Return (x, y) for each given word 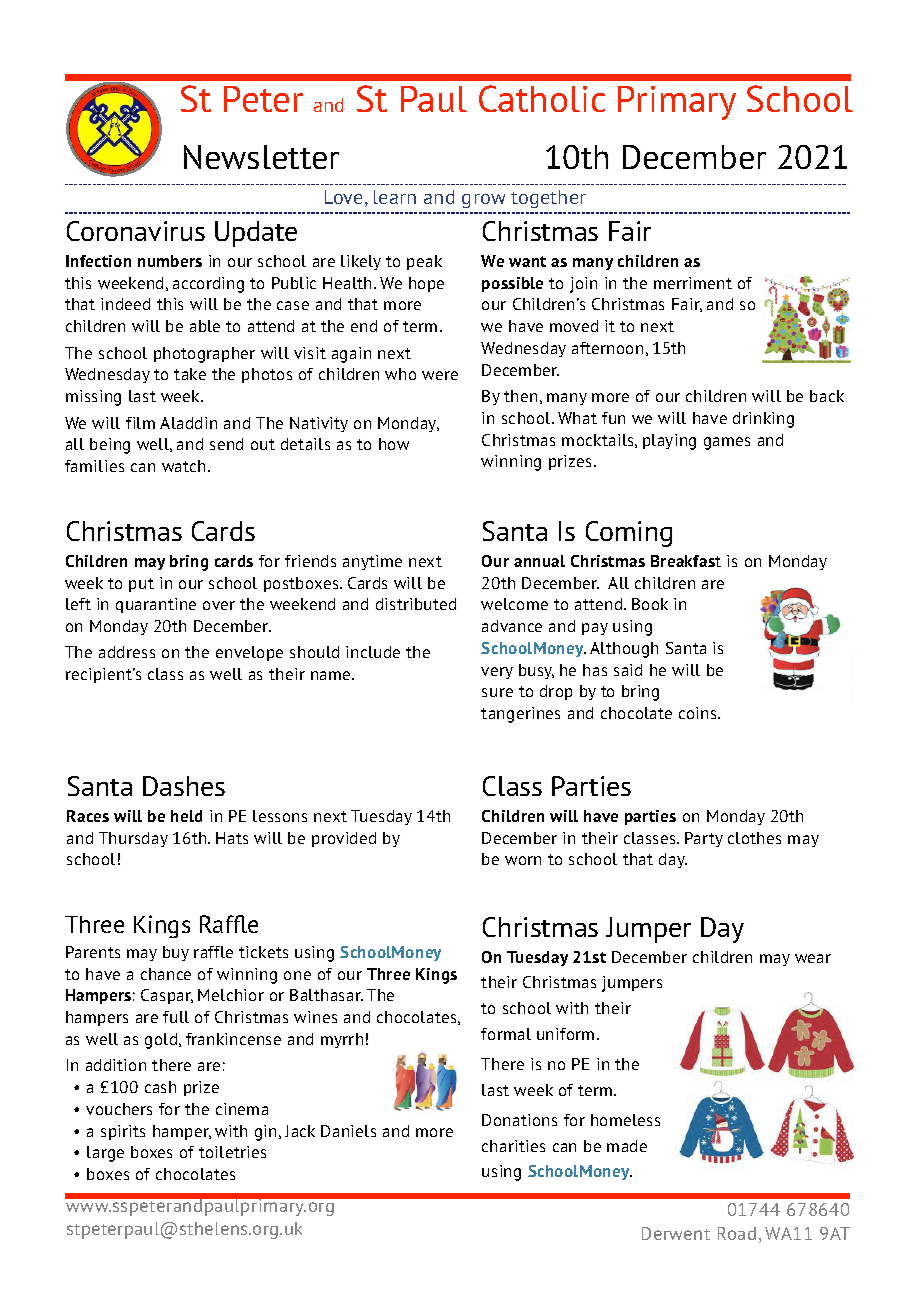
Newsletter (261, 157)
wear (813, 958)
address (127, 652)
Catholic (542, 98)
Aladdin (188, 423)
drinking (763, 420)
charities (513, 1146)
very (497, 673)
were (440, 375)
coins (699, 713)
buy (176, 953)
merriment (693, 283)
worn (523, 860)
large (105, 1154)
